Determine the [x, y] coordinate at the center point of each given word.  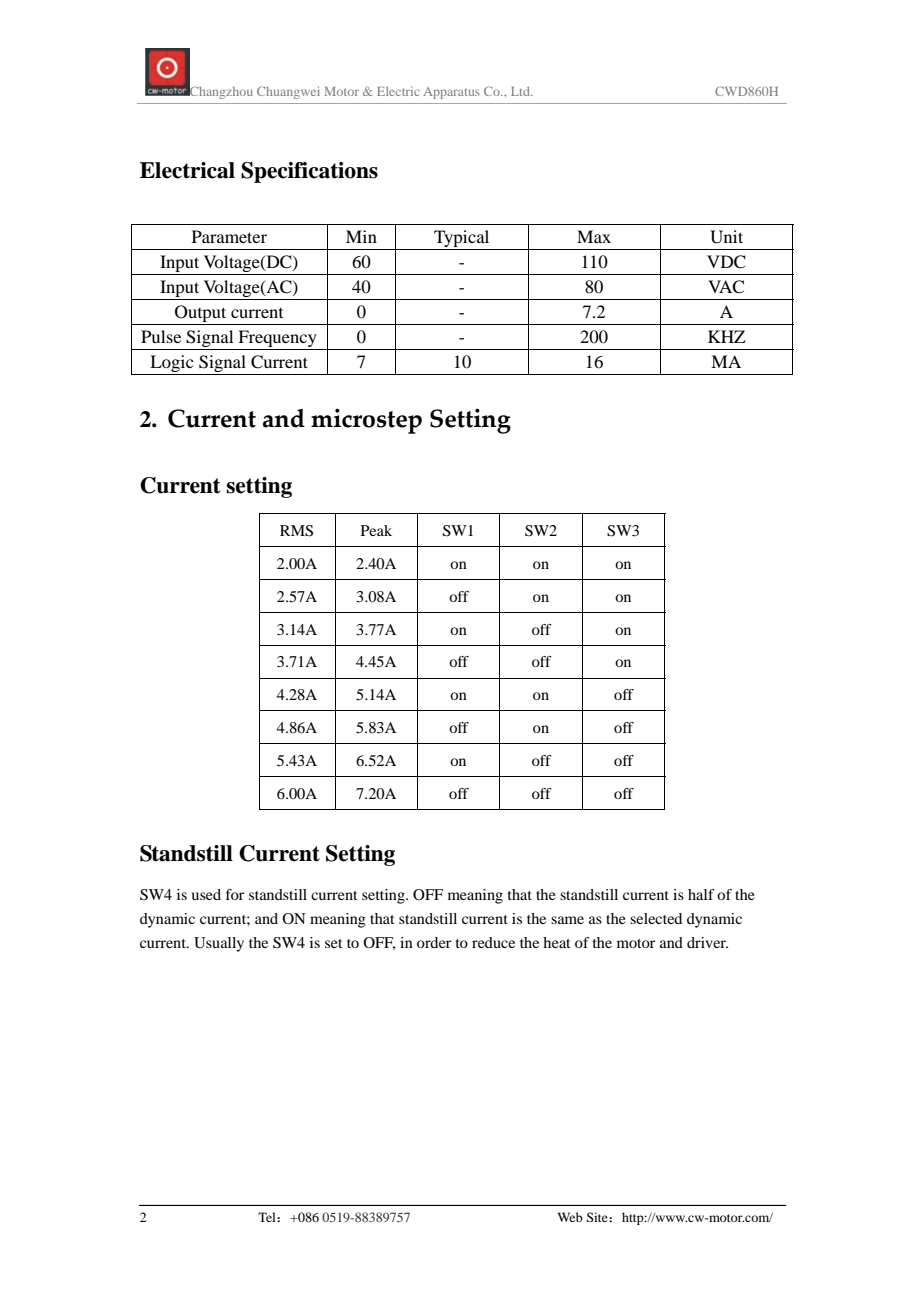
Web [570, 1217]
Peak [376, 530]
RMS [296, 531]
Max [594, 236]
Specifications [309, 172]
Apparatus [451, 93]
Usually [219, 944]
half [701, 894]
